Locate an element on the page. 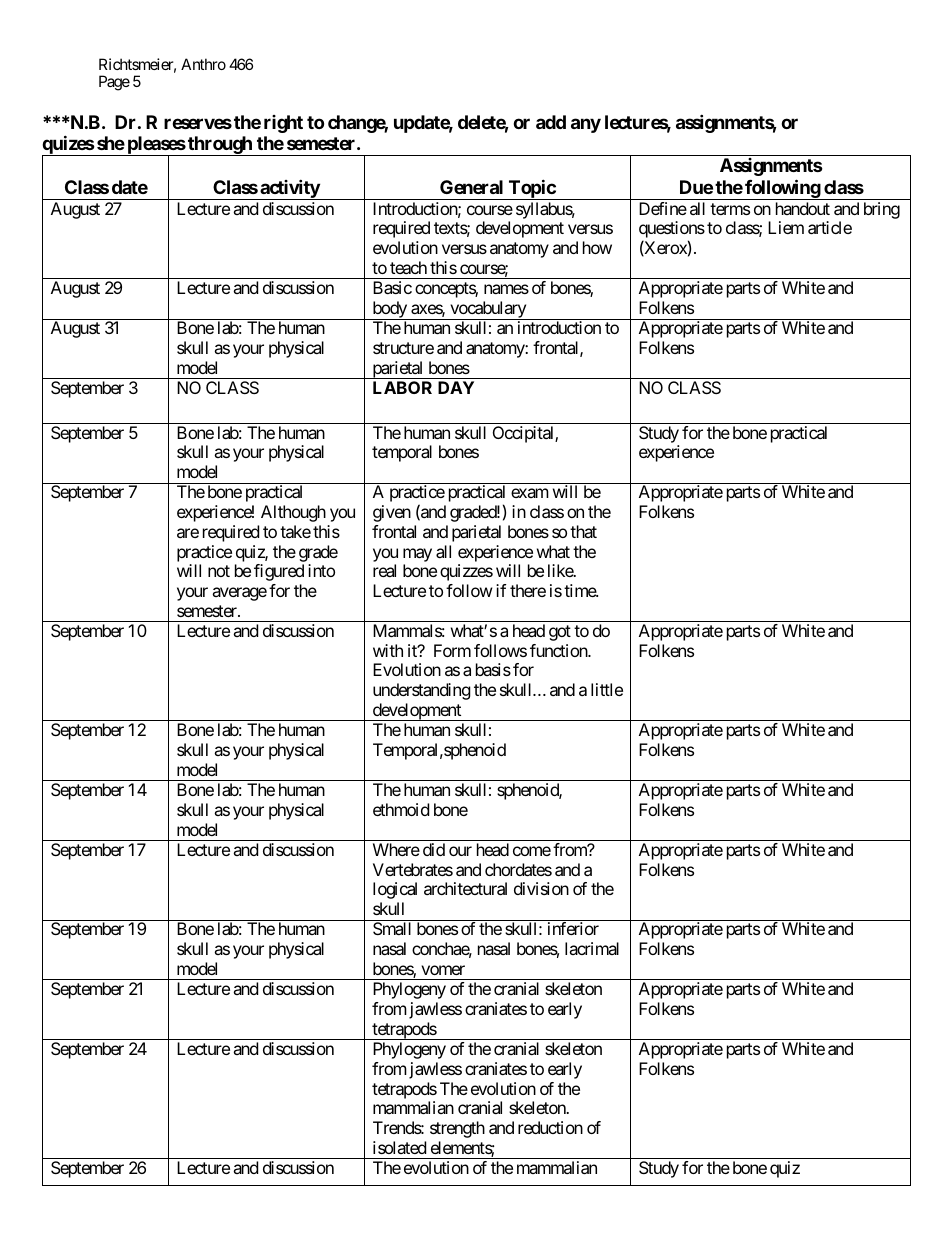 The height and width of the image is (1233, 952). little is located at coordinates (607, 689).
